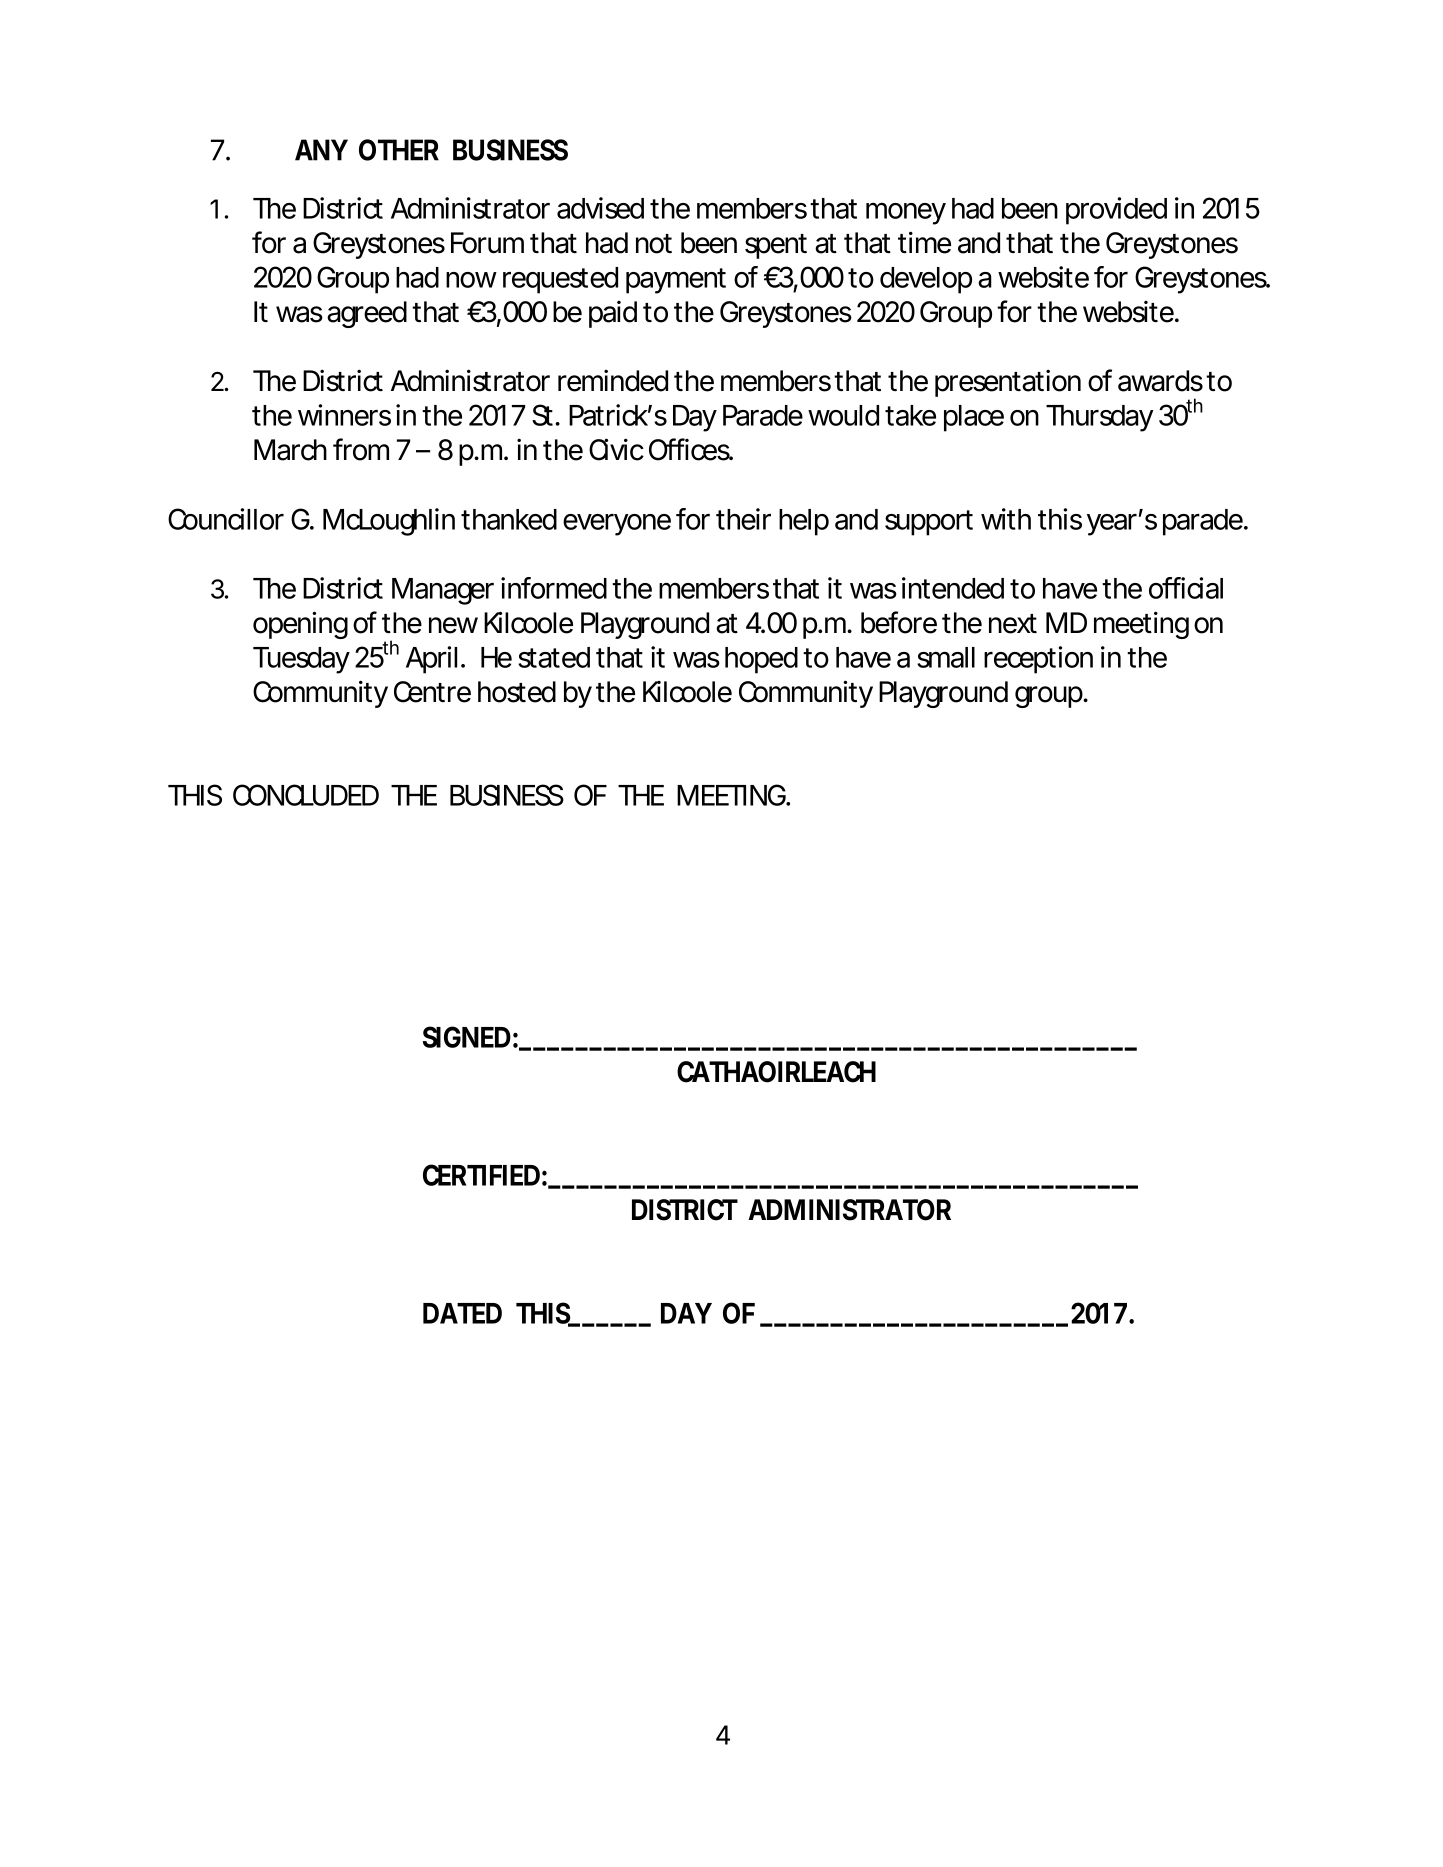 The height and width of the screenshot is (1867, 1443). What do you see at coordinates (1186, 588) in the screenshot?
I see `official` at bounding box center [1186, 588].
